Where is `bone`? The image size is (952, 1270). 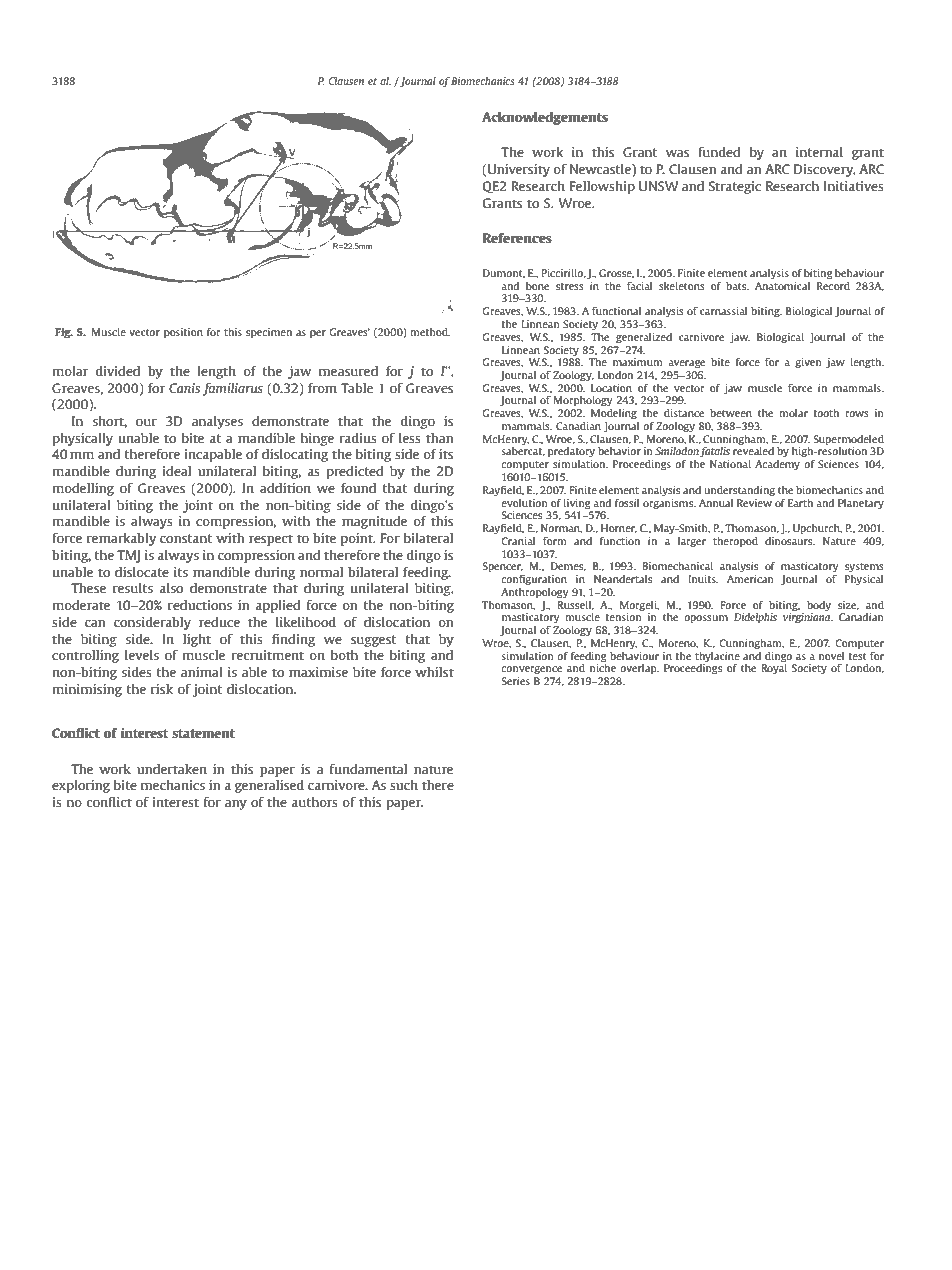
bone is located at coordinates (538, 286).
